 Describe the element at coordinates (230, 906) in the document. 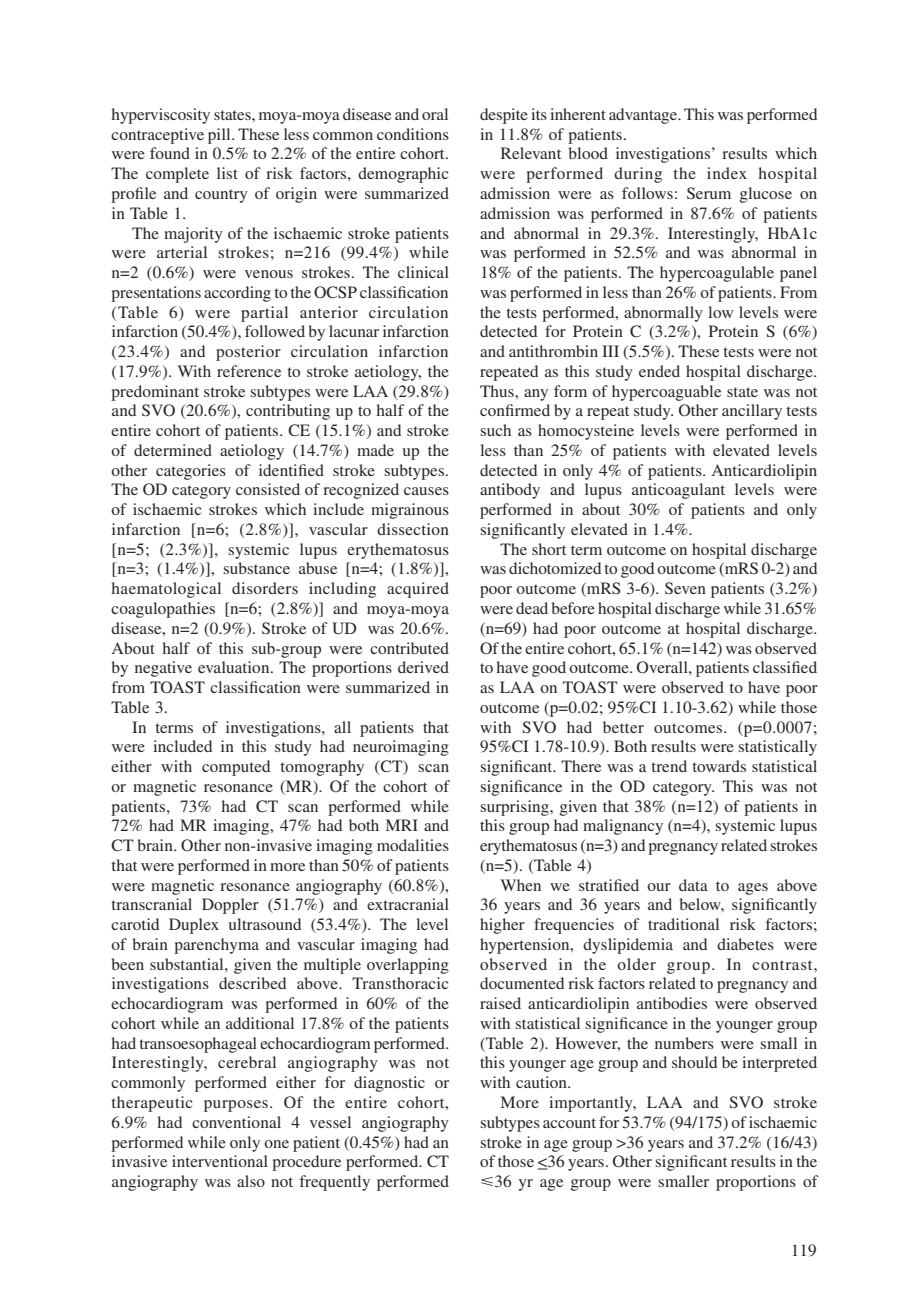

I see `Doppler` at that location.
